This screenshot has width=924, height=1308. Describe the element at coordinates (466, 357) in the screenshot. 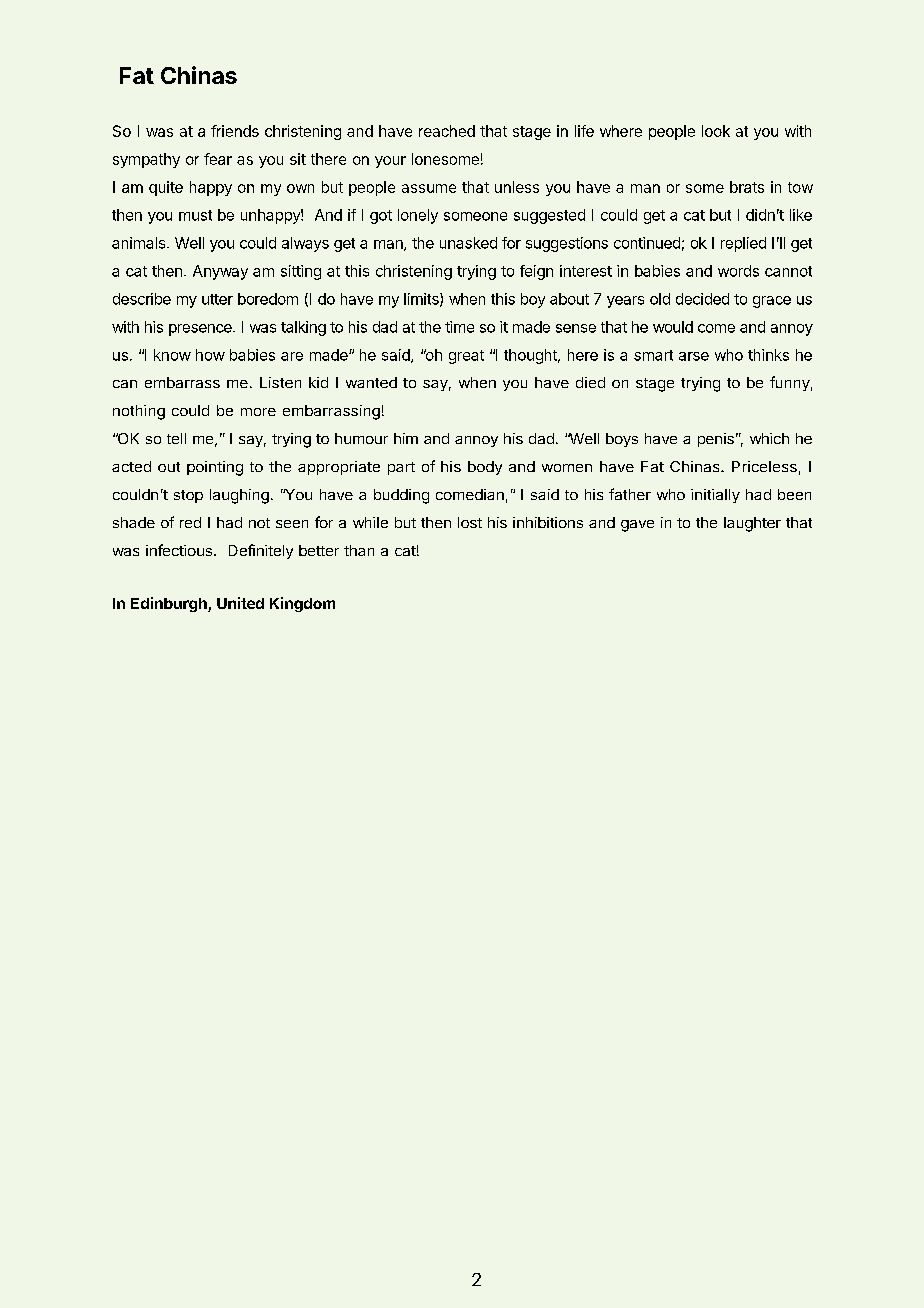

I see `great` at that location.
